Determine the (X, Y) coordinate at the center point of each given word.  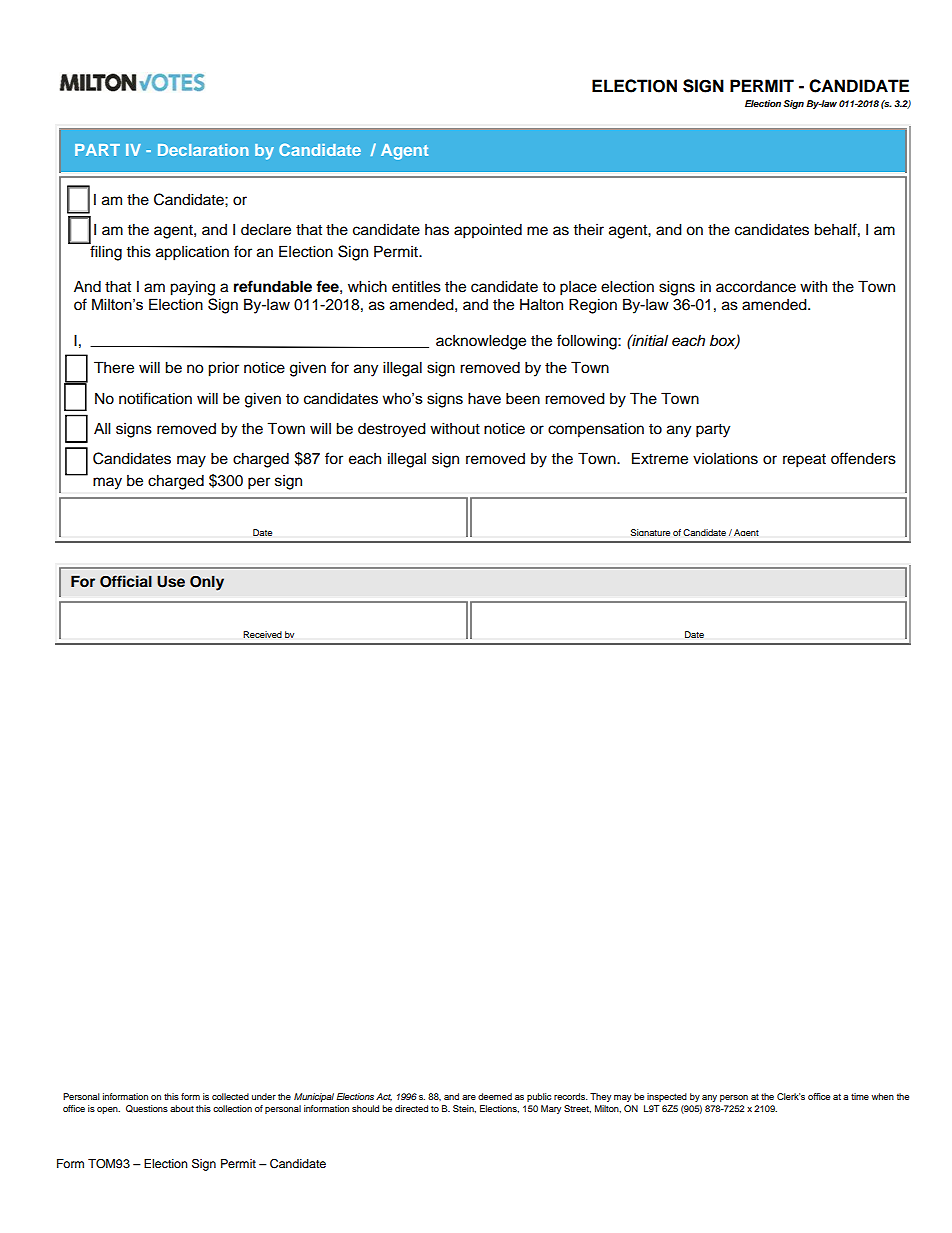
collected (230, 1096)
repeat (804, 461)
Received (262, 634)
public (539, 1097)
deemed (495, 1096)
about (182, 1108)
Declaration (203, 150)
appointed (488, 231)
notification (155, 398)
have (484, 398)
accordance (756, 287)
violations (725, 458)
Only (207, 583)
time (860, 1096)
